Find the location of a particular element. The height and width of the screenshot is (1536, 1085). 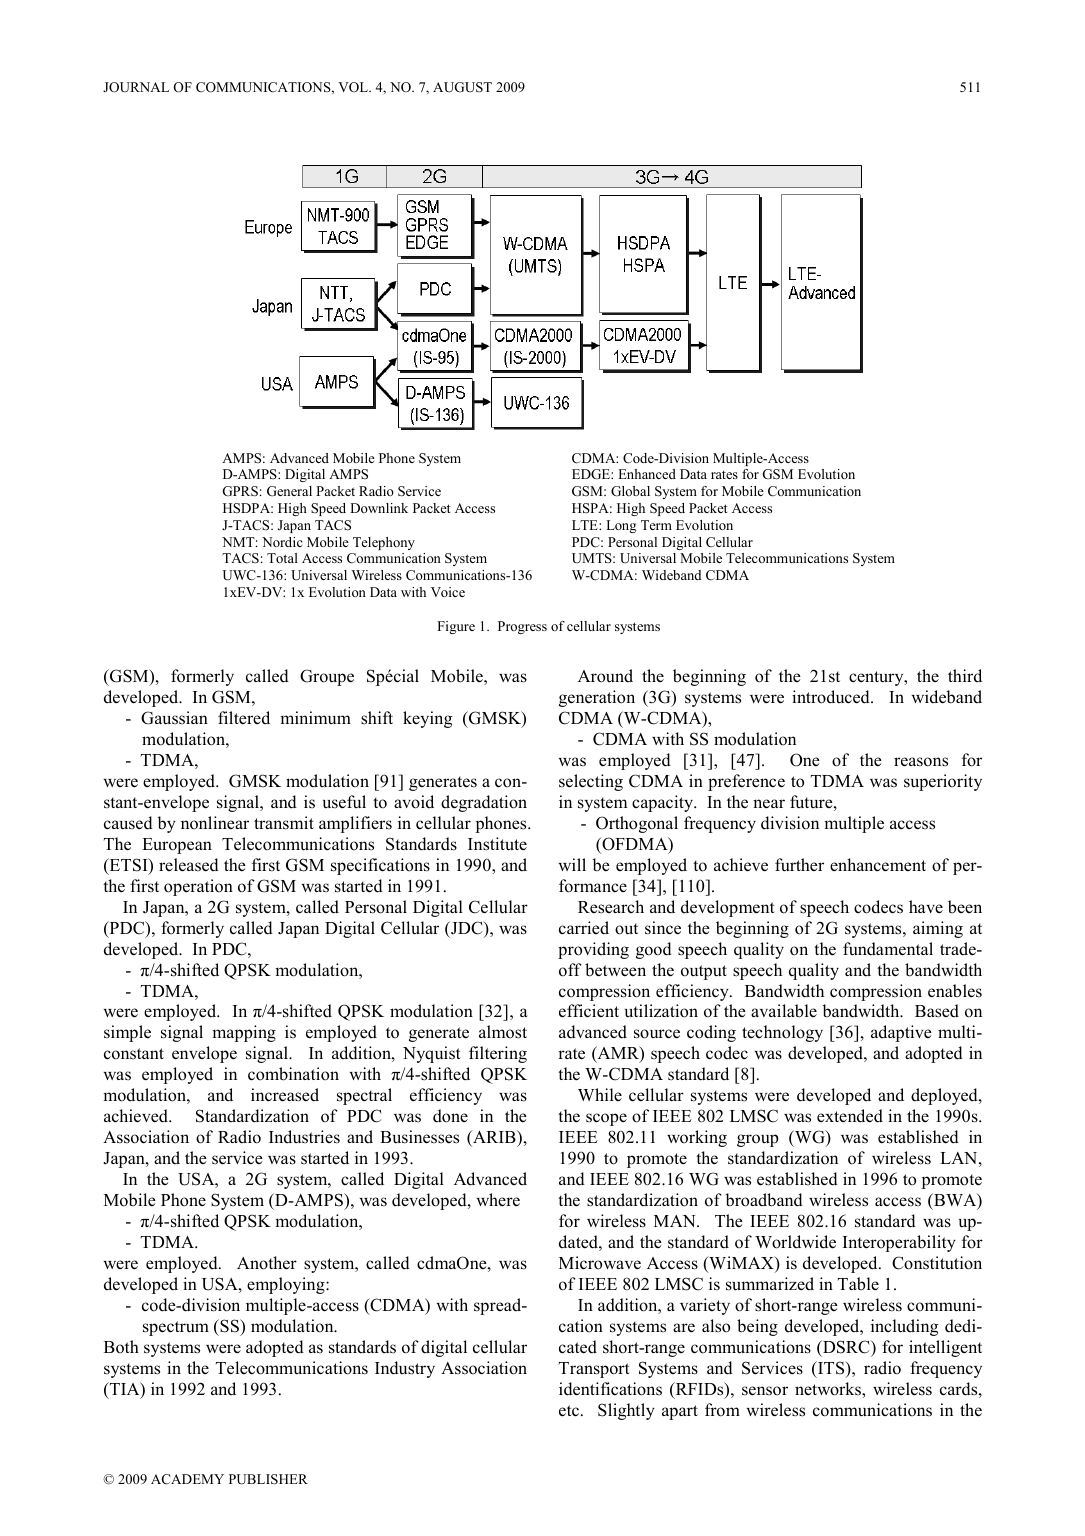

reasons is located at coordinates (921, 762).
